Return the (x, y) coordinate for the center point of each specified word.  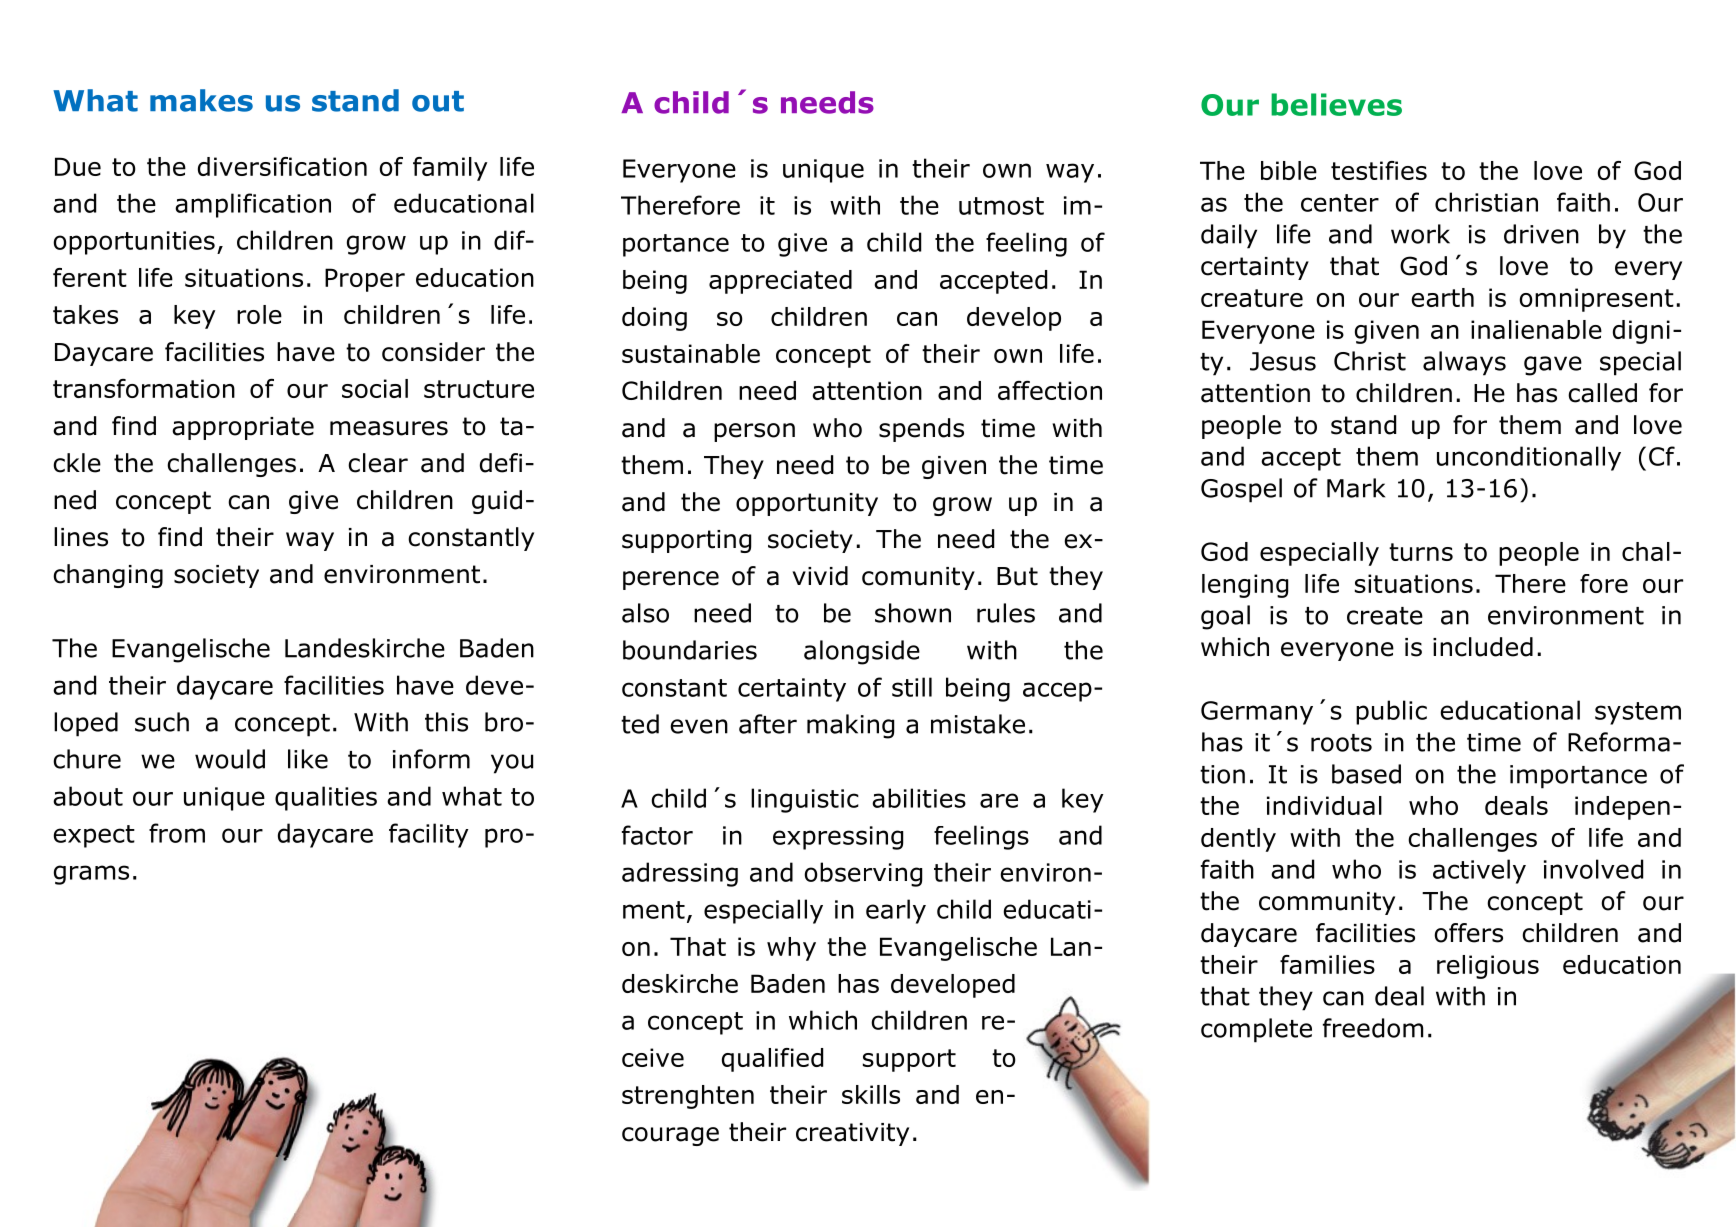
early (896, 911)
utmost (1001, 206)
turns (1421, 552)
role (259, 314)
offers (1468, 933)
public (1391, 712)
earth (1443, 297)
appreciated (780, 282)
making (850, 726)
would (230, 759)
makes (201, 100)
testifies (1379, 170)
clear (378, 463)
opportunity (807, 504)
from (177, 833)
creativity (852, 1134)
